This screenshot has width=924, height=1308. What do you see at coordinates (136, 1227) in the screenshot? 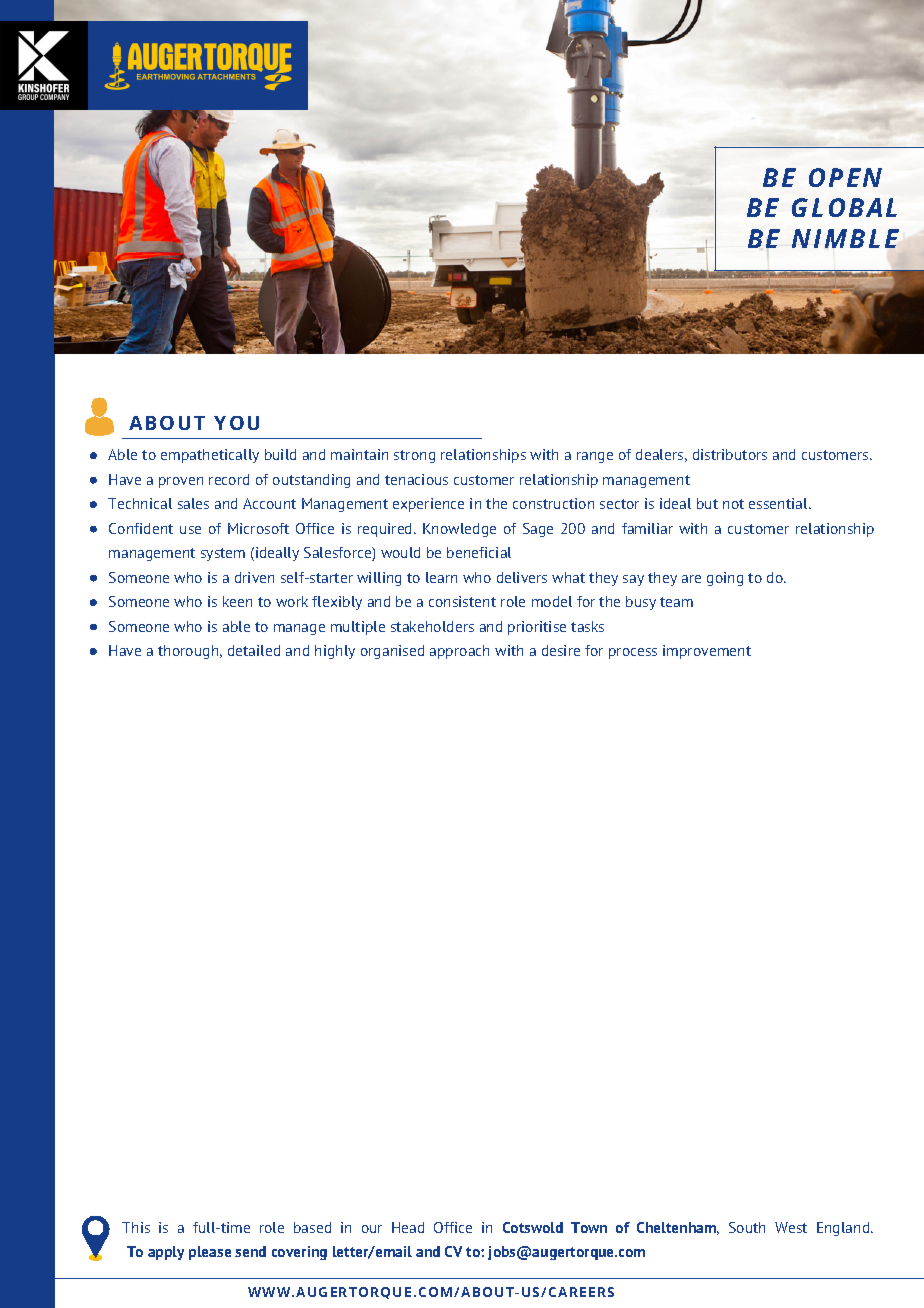
I see `This` at bounding box center [136, 1227].
